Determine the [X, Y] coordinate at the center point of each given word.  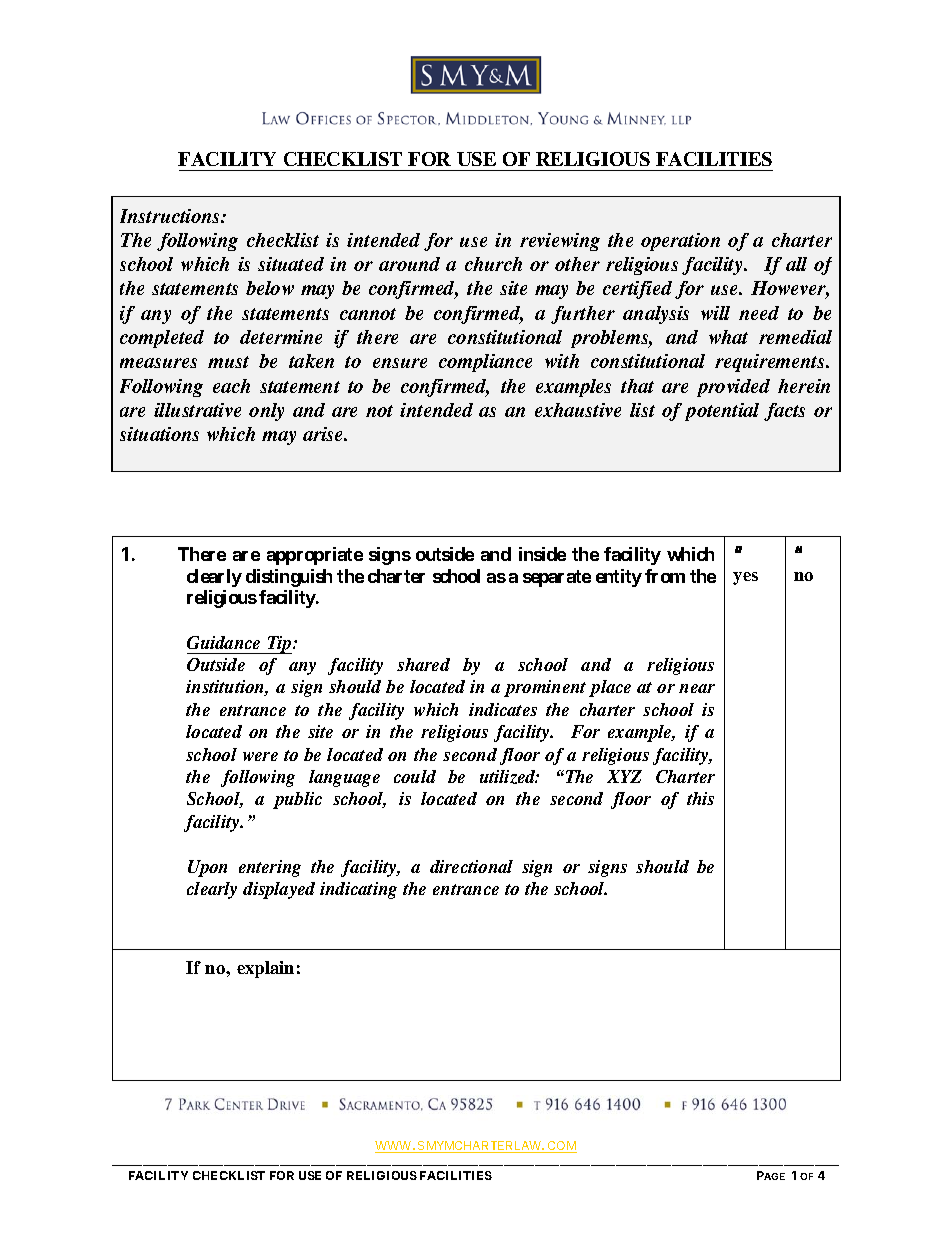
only [266, 412]
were [260, 756]
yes [745, 578]
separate [557, 578]
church [493, 264]
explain [265, 969]
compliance [485, 363]
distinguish [289, 578]
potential [722, 412]
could [415, 776]
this [700, 798]
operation [680, 242]
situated [291, 264]
